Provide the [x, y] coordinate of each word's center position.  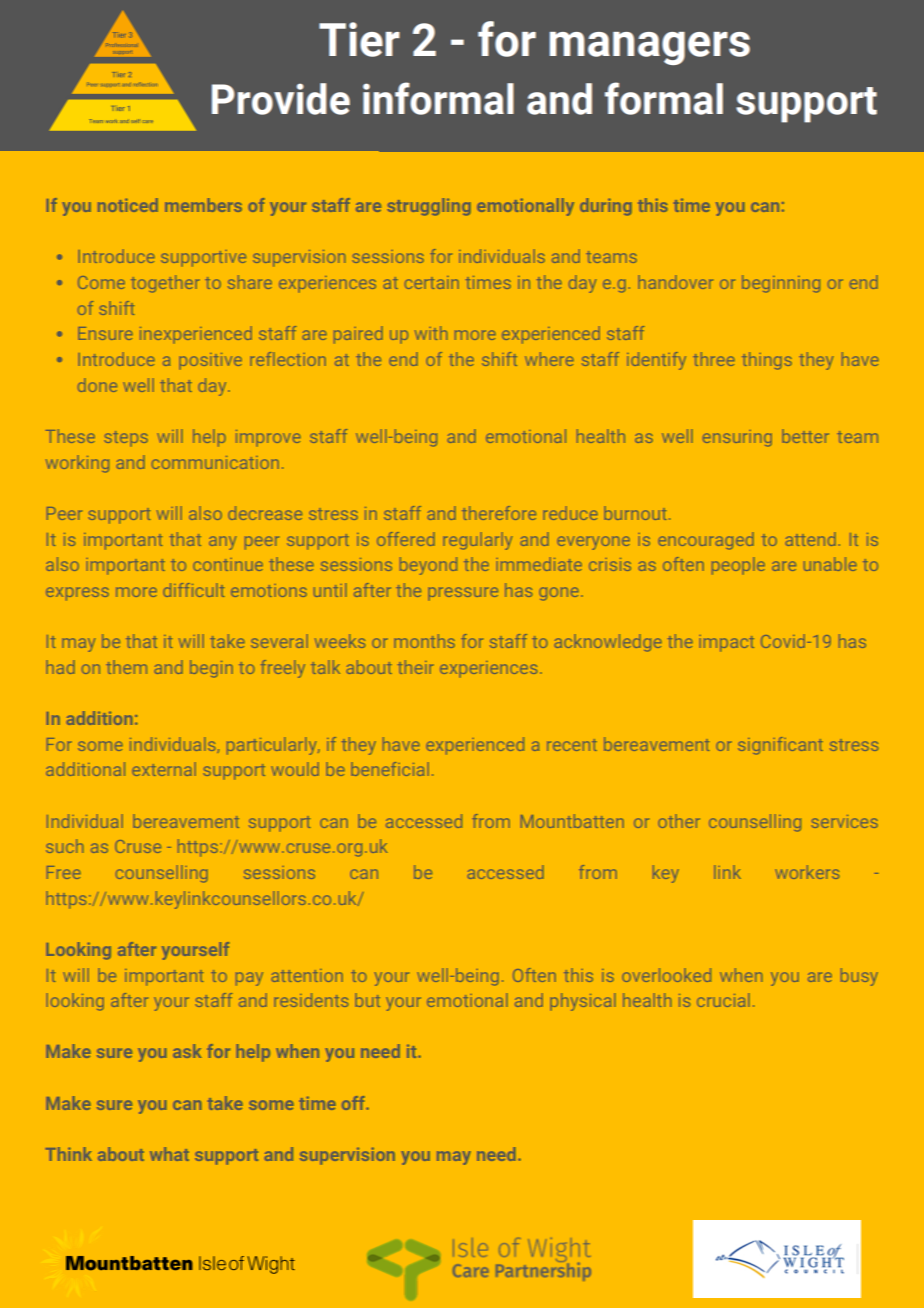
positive [210, 361]
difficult [194, 590]
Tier [359, 39]
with [431, 333]
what [169, 1154]
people [738, 566]
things [767, 361]
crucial [723, 1000]
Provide [281, 99]
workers [807, 872]
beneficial [390, 769]
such [65, 846]
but [367, 1000]
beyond [428, 566]
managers [650, 48]
